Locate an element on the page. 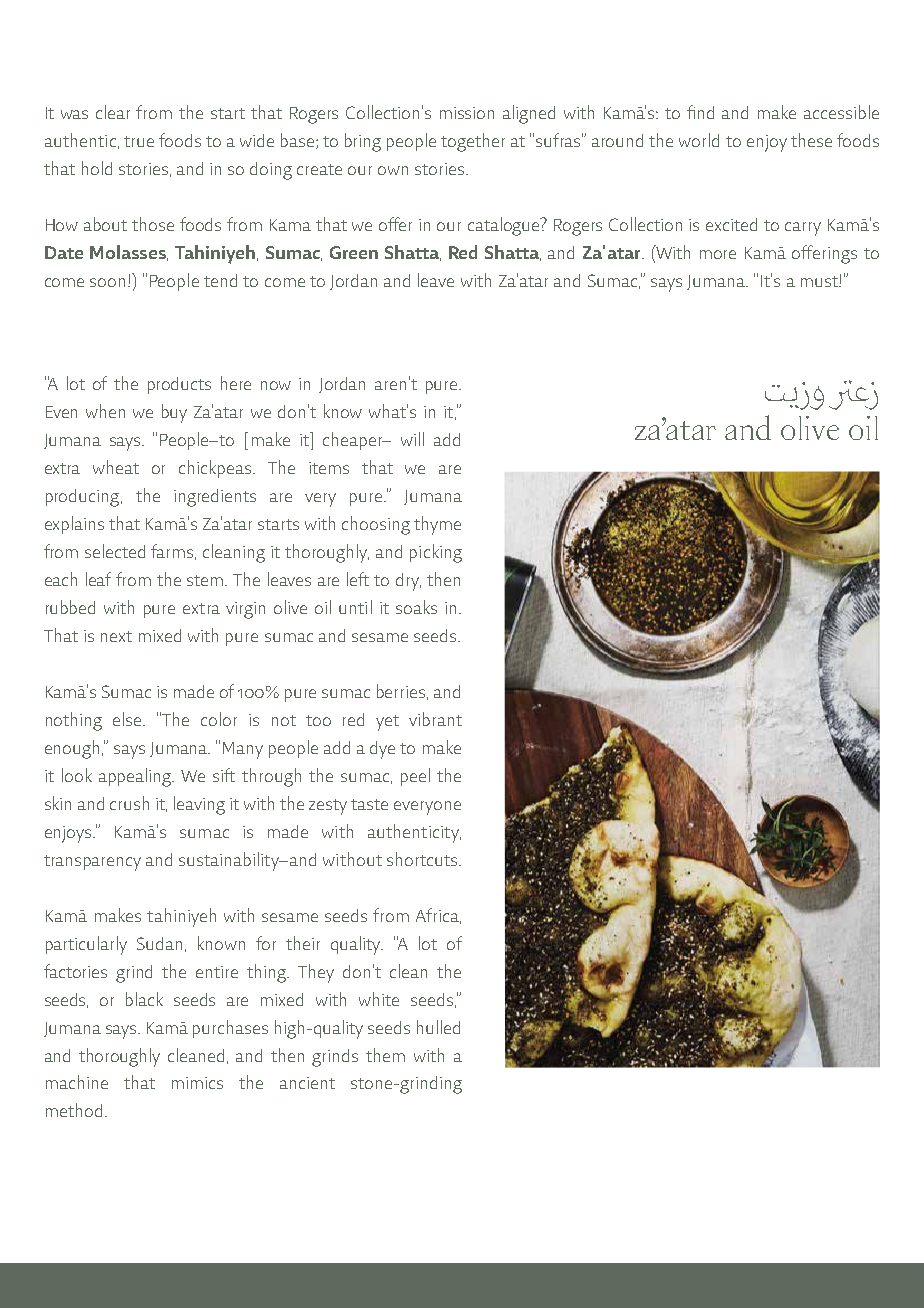 The image size is (924, 1308). together is located at coordinates (473, 142).
